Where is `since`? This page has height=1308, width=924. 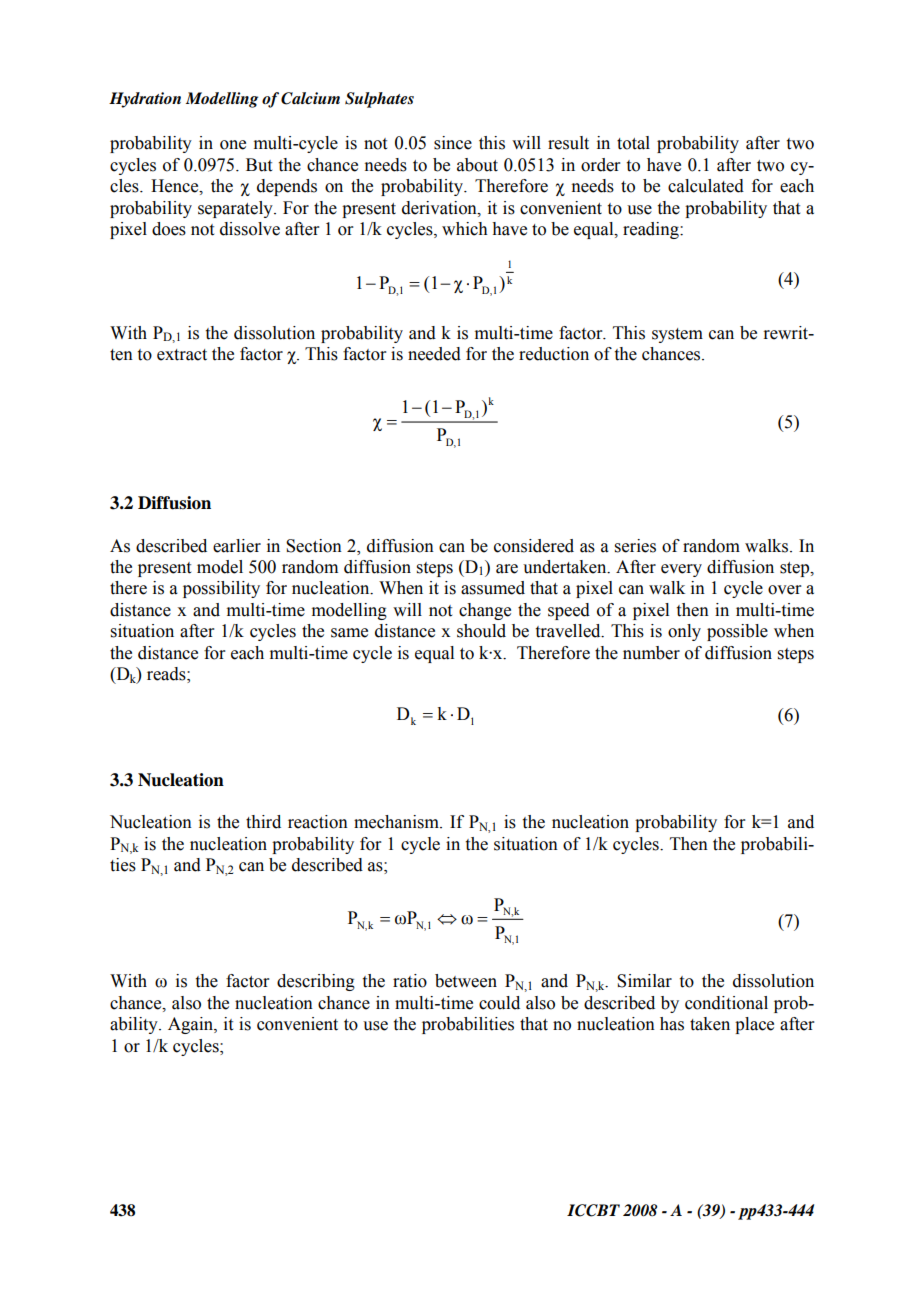
since is located at coordinates (453, 143).
